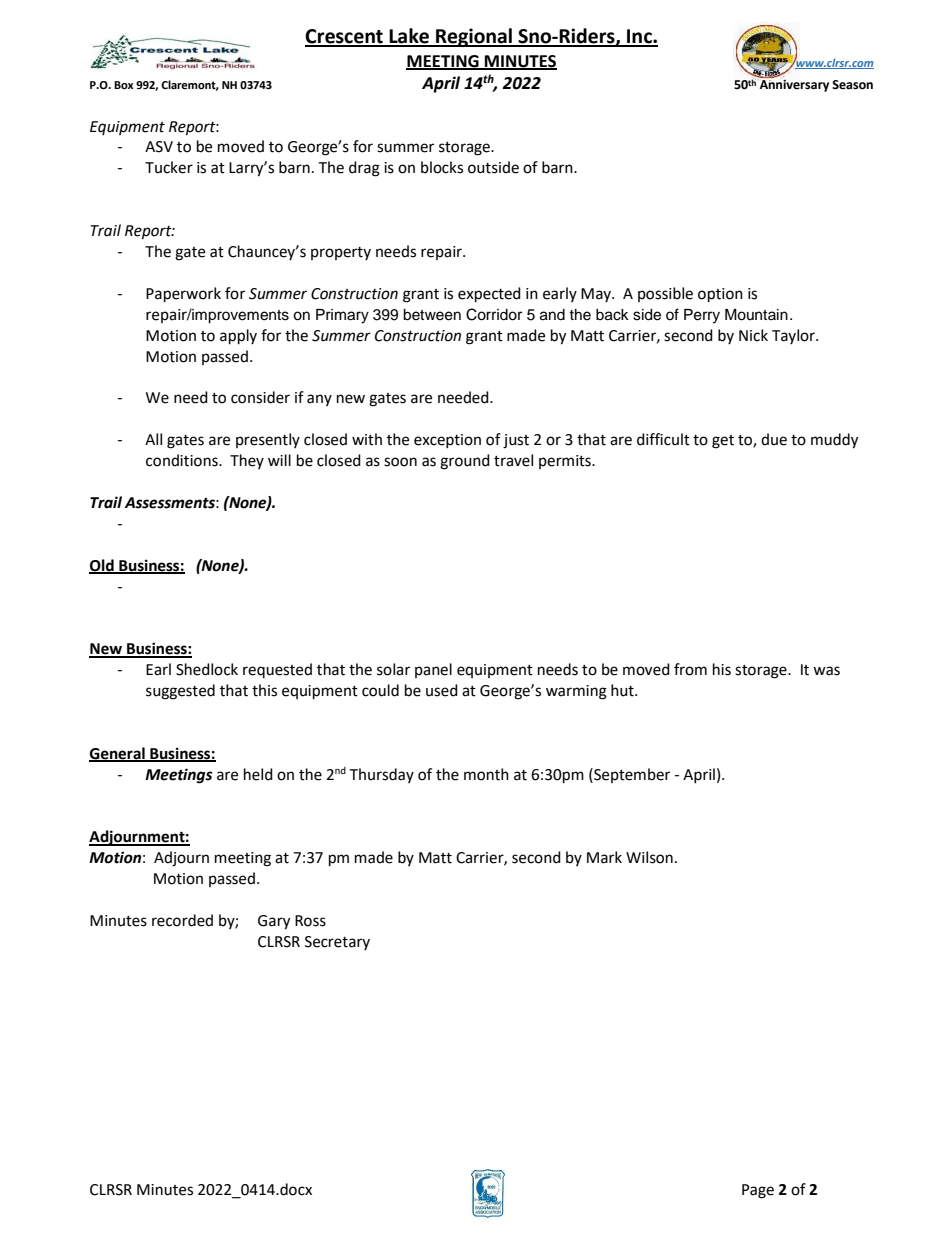 The image size is (952, 1233). I want to click on Wilson, so click(649, 857).
